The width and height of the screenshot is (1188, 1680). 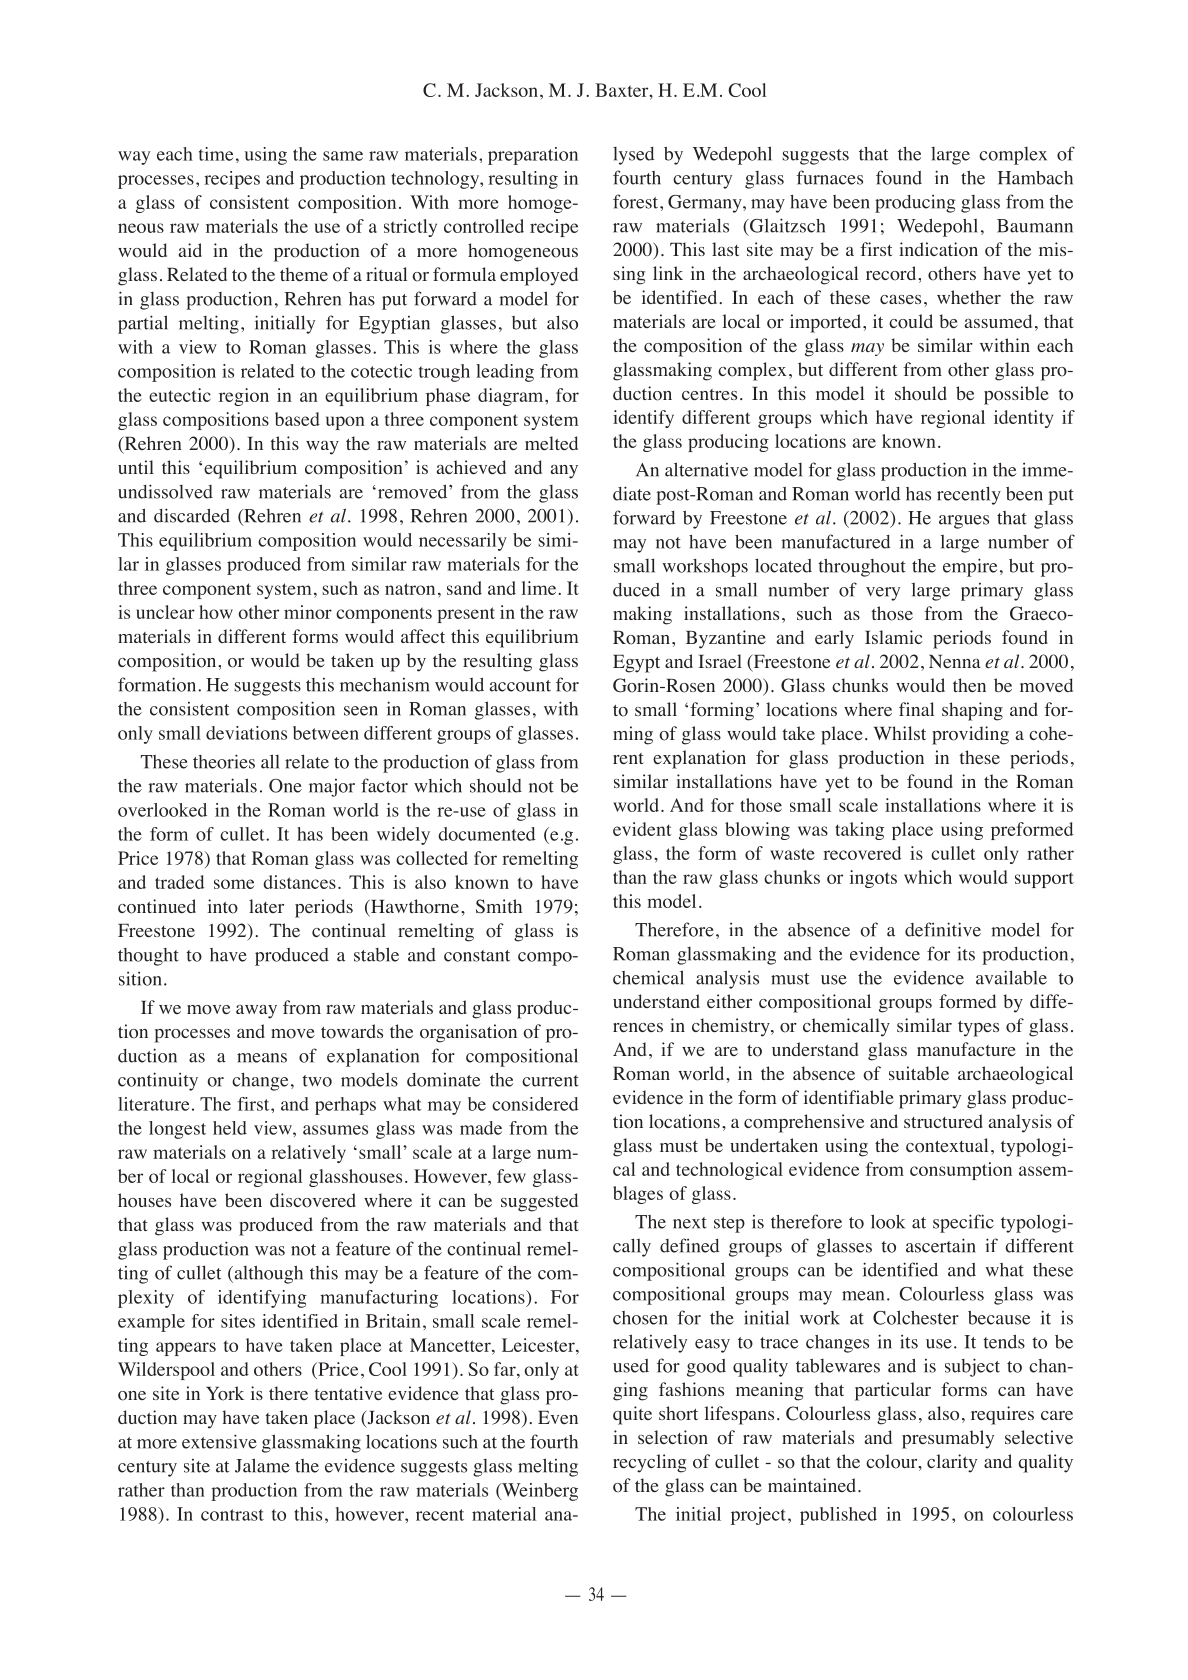 I want to click on evident, so click(x=642, y=829).
